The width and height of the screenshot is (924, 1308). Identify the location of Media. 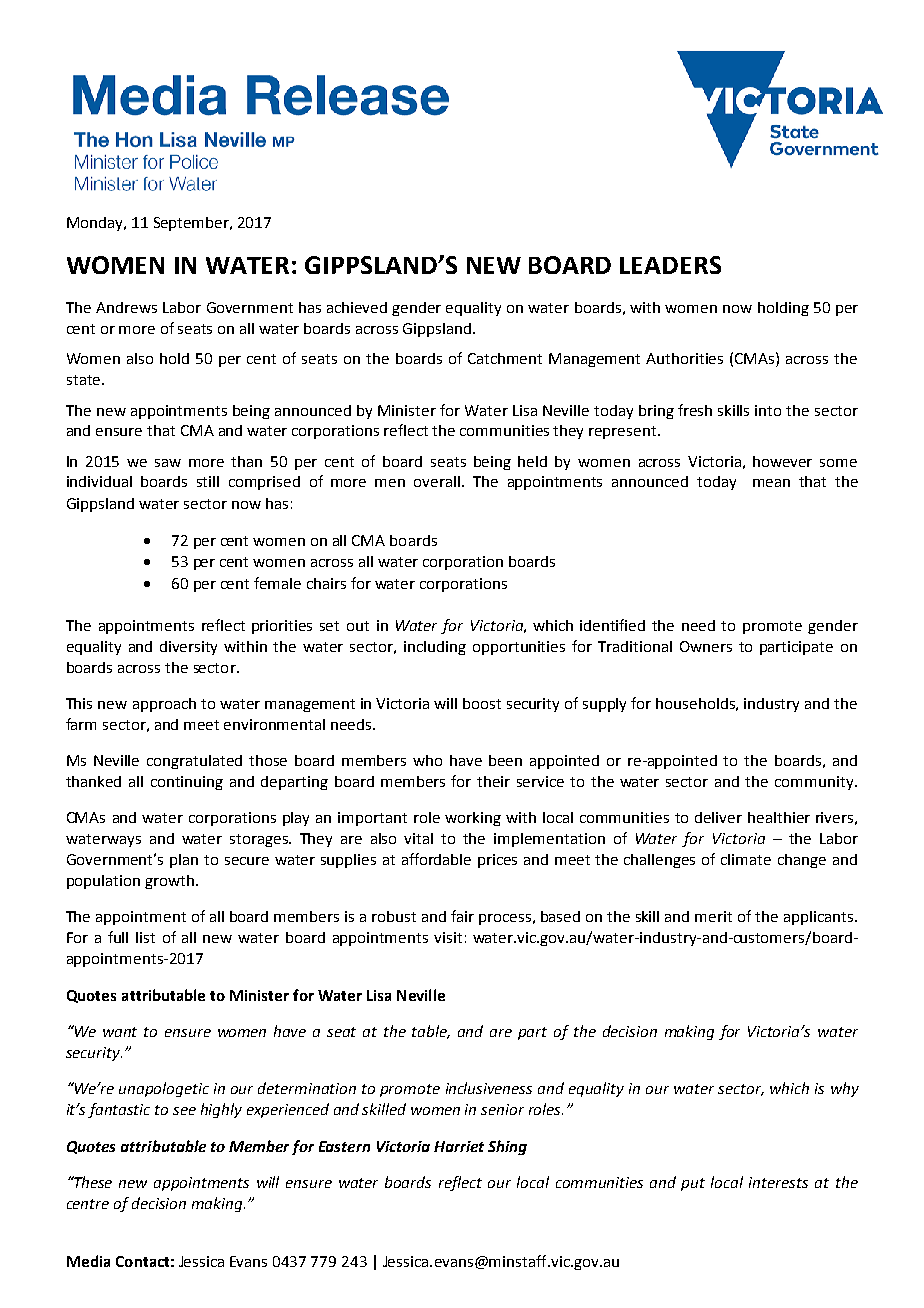
(88, 1261).
